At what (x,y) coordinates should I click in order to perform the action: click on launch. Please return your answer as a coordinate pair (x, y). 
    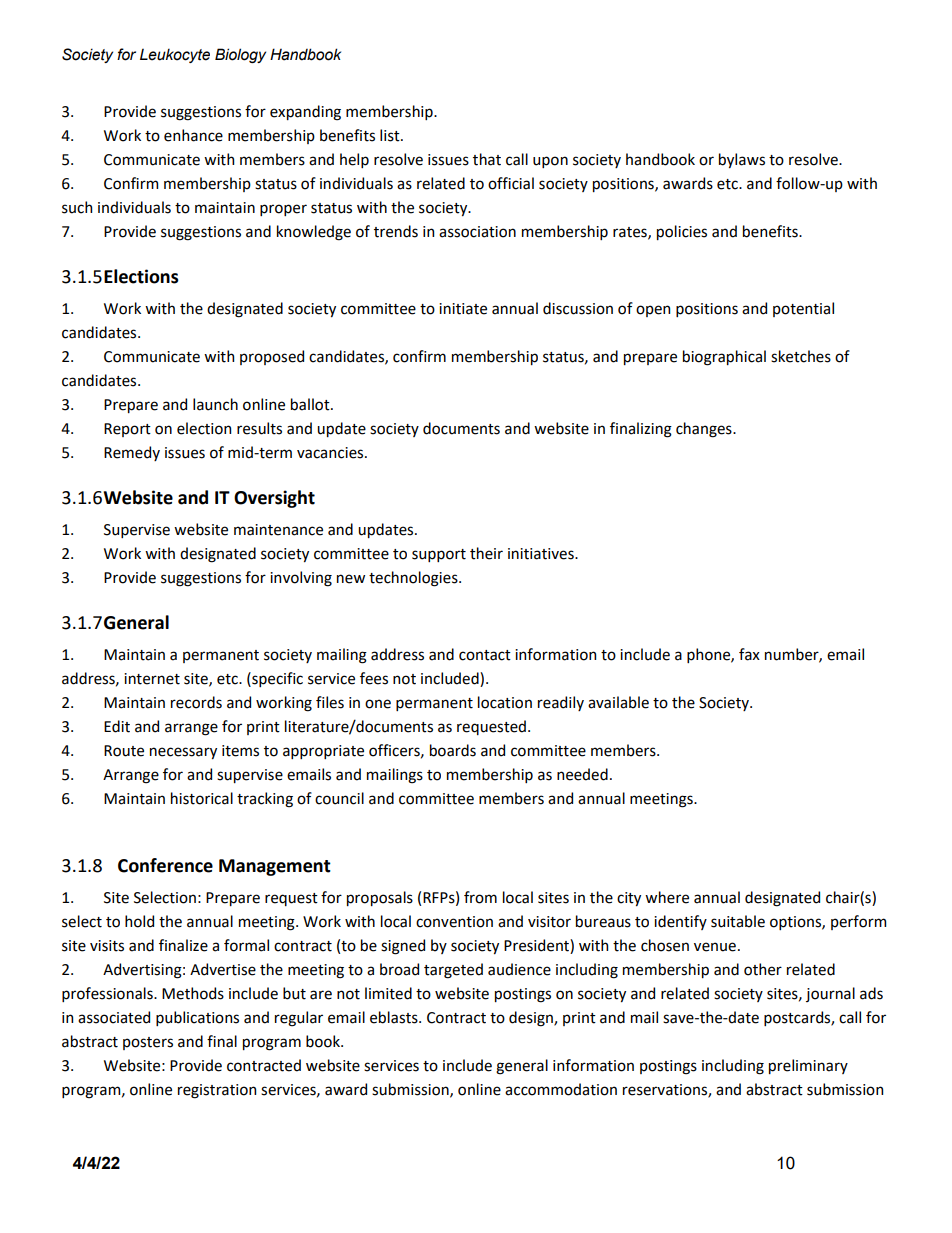
    Looking at the image, I should click on (215, 404).
